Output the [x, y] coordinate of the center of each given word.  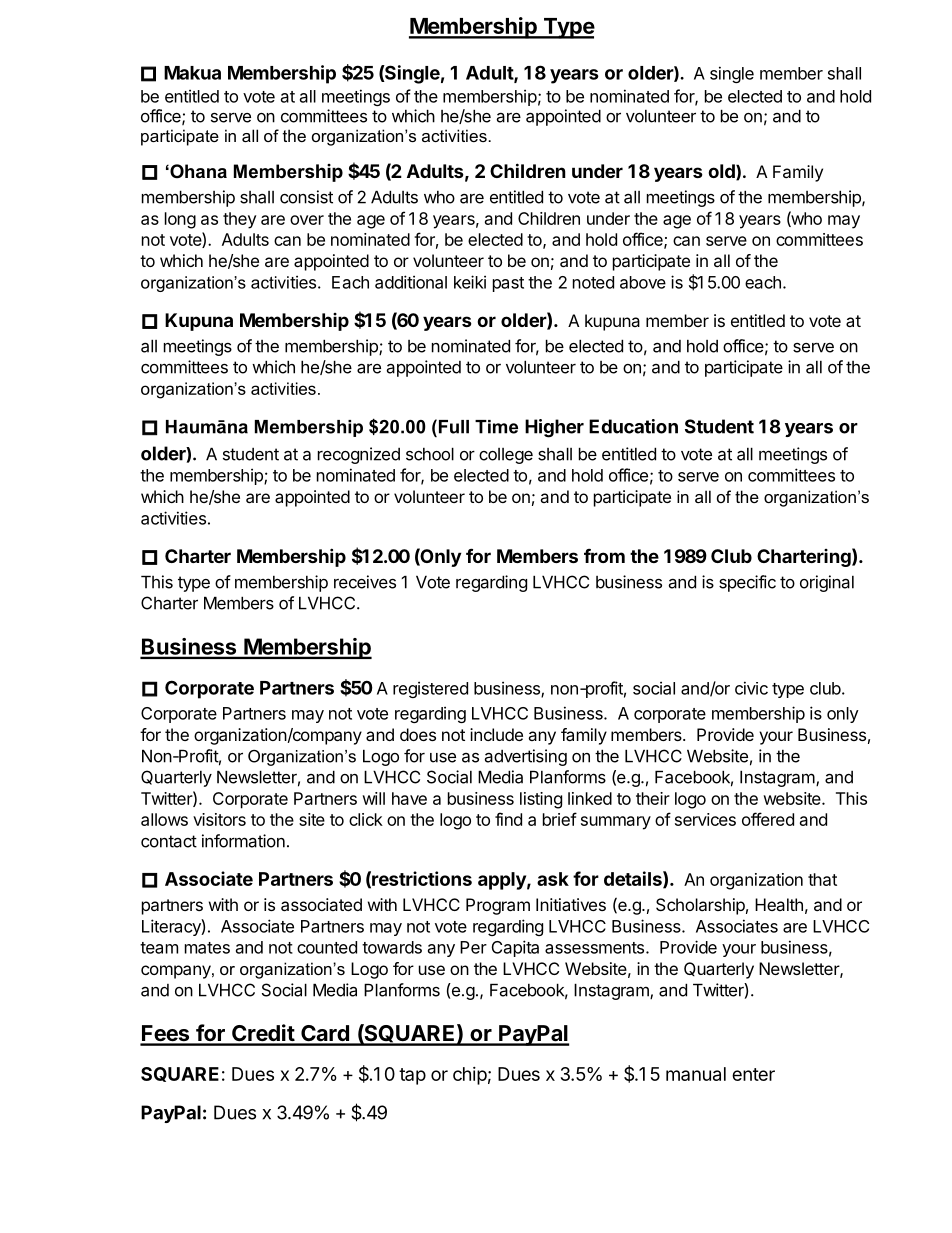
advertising [526, 757]
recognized [359, 455]
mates [207, 948]
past [508, 284]
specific [747, 583]
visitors [219, 819]
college [506, 456]
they [239, 220]
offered [768, 819]
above [643, 282]
